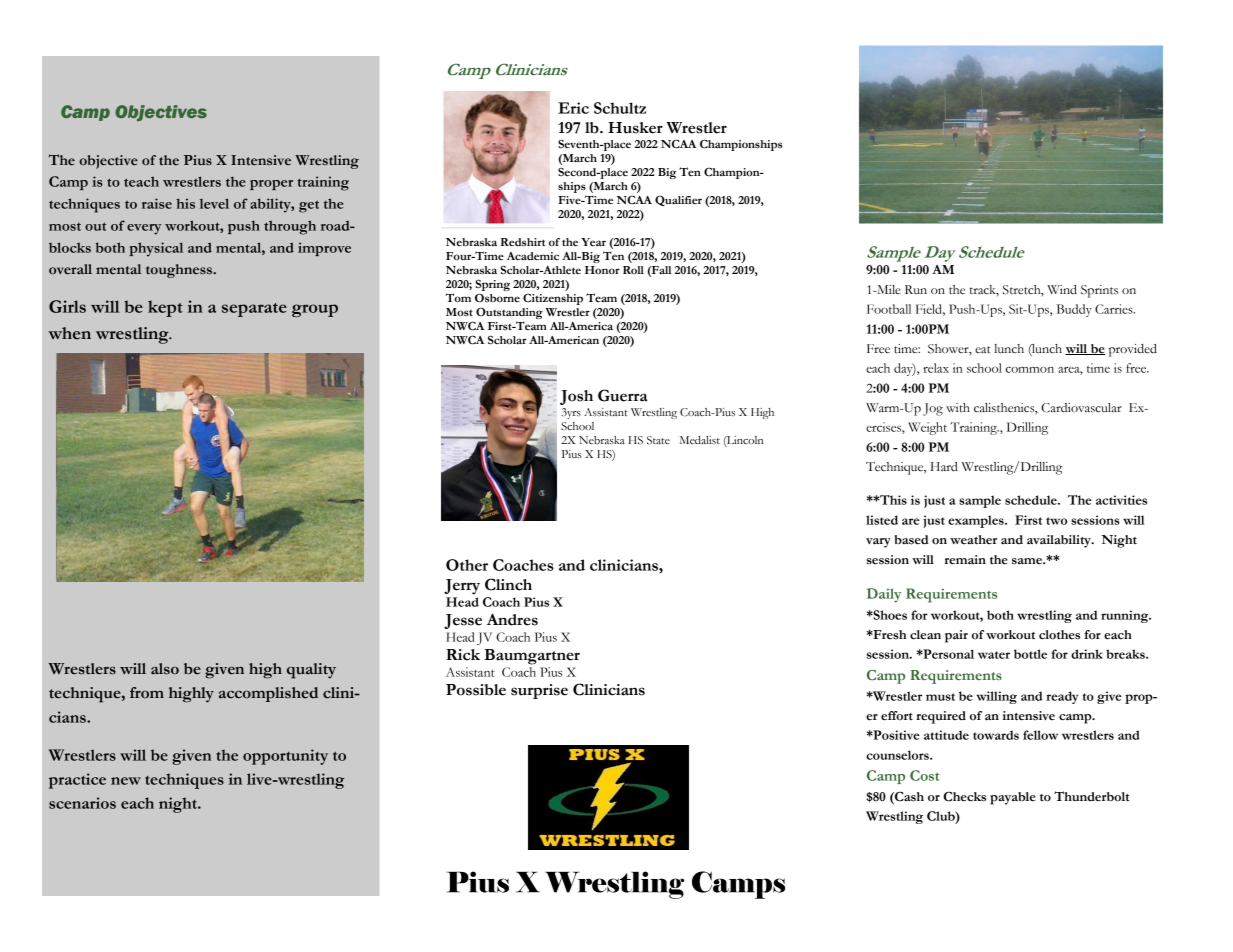  I want to click on Hard, so click(944, 467).
